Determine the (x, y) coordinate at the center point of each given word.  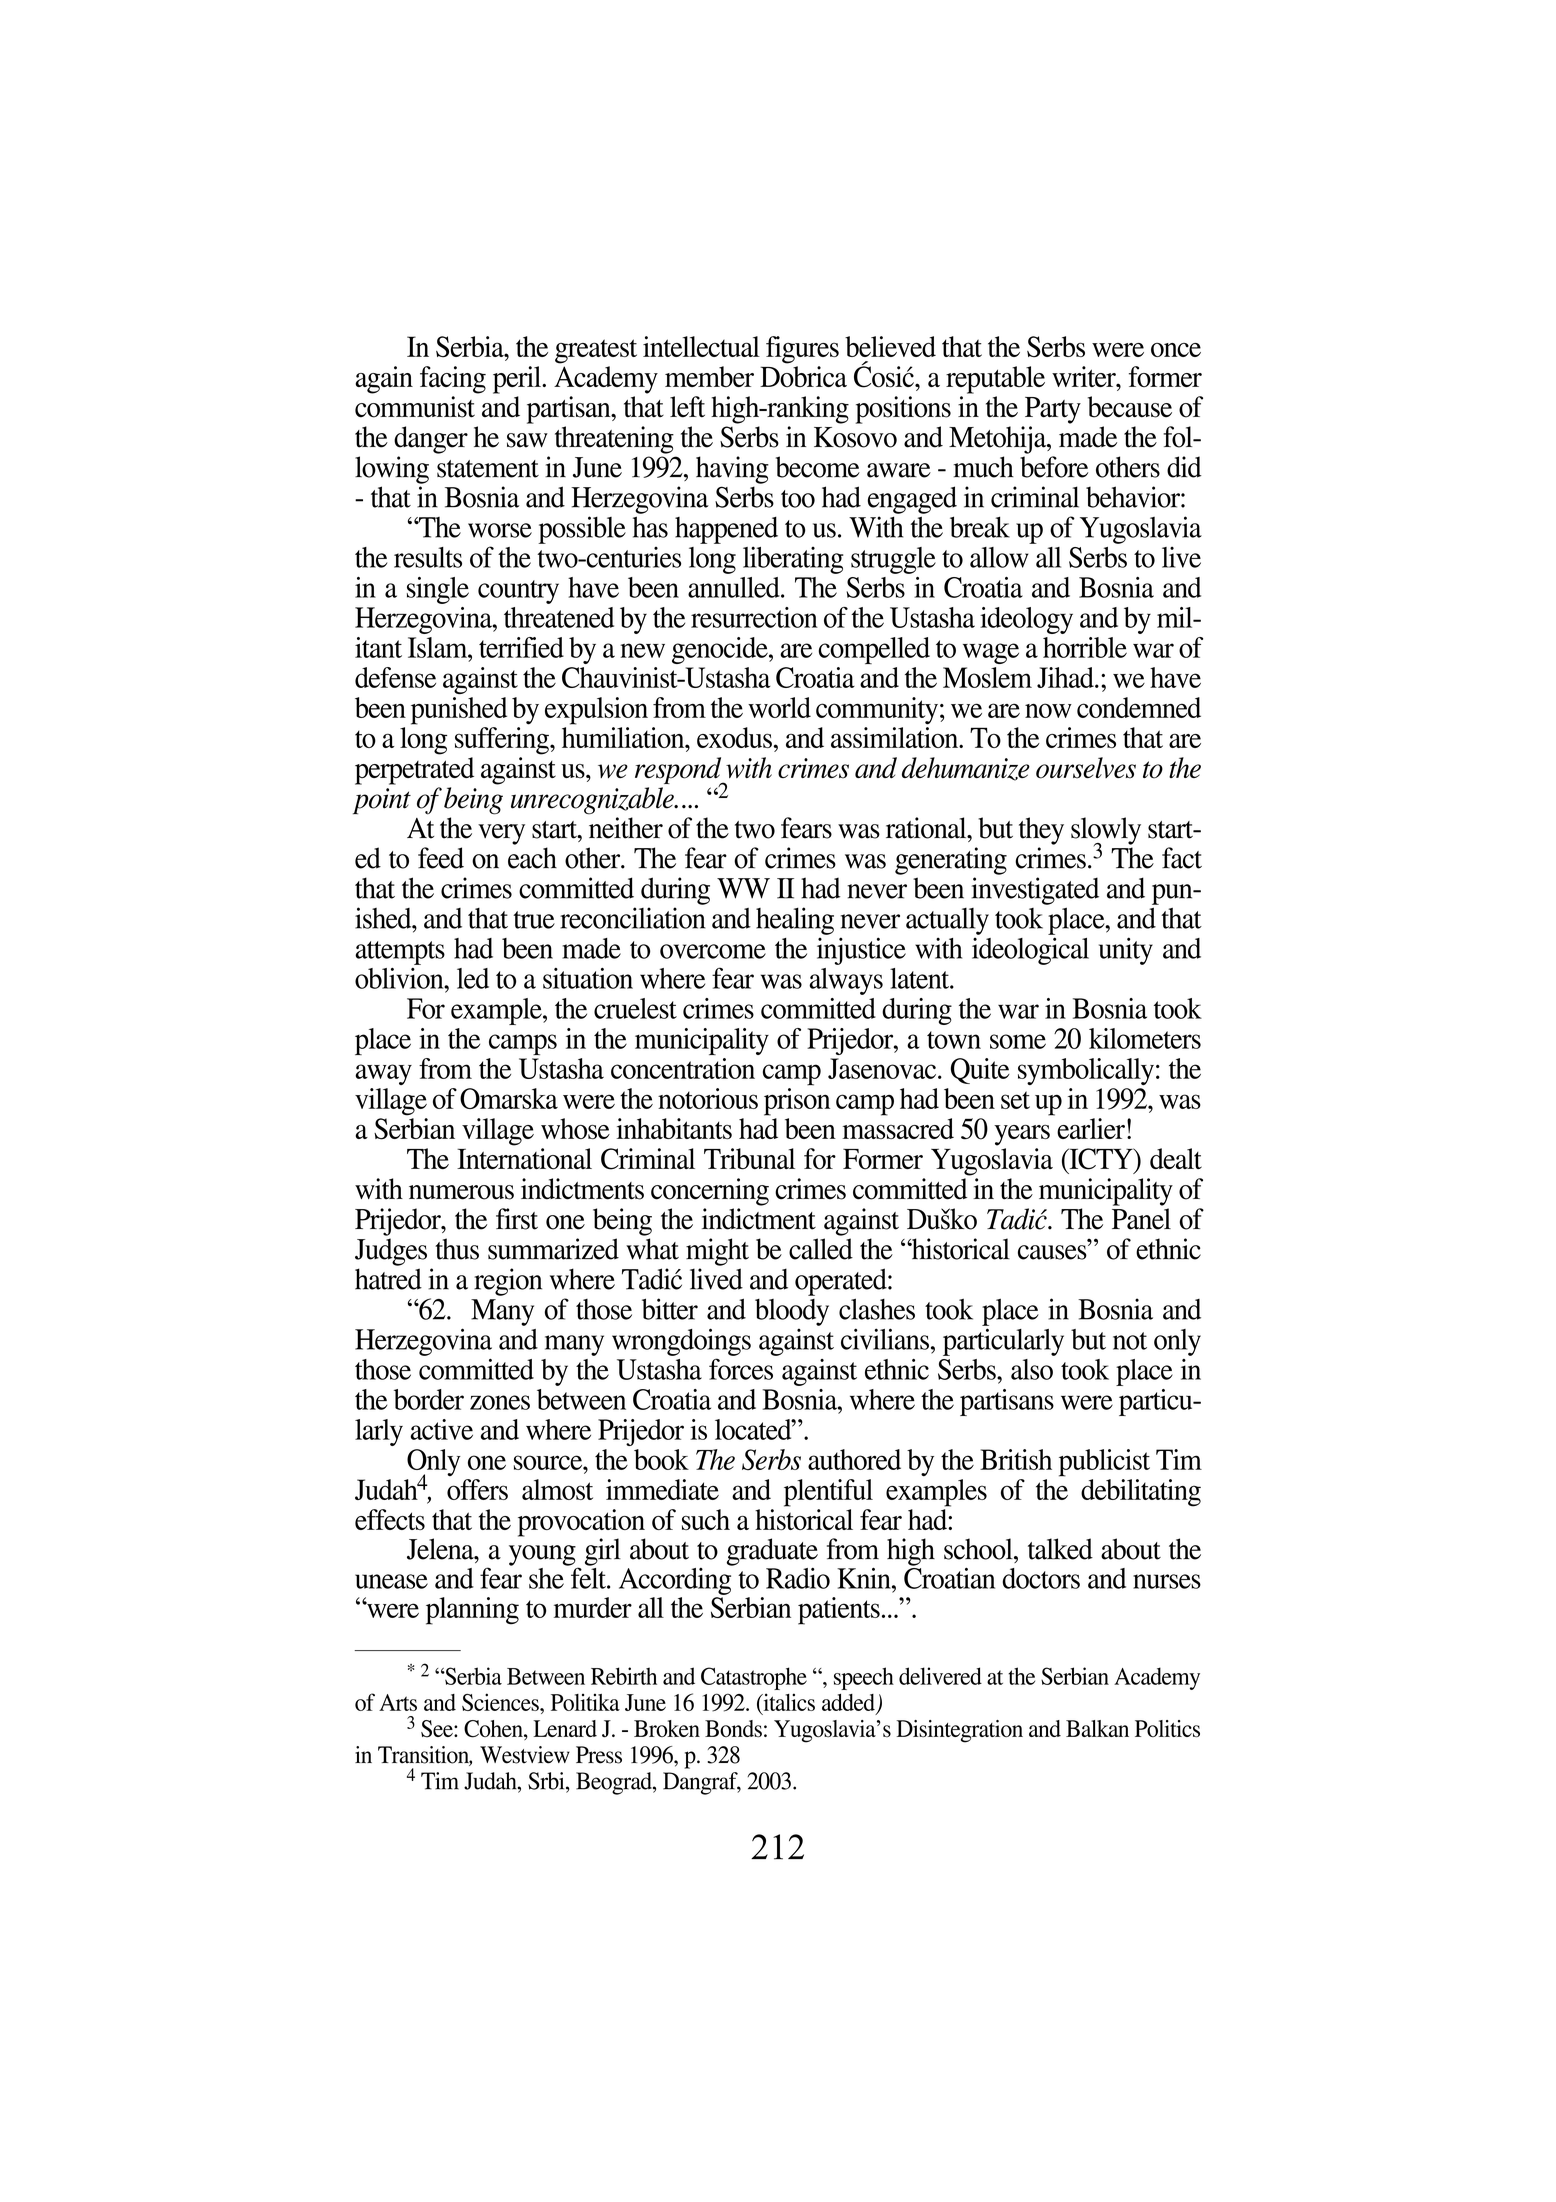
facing (453, 380)
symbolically (1086, 1071)
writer (1085, 376)
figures (802, 350)
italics (788, 1702)
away (383, 1074)
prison (797, 1102)
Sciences (501, 1702)
